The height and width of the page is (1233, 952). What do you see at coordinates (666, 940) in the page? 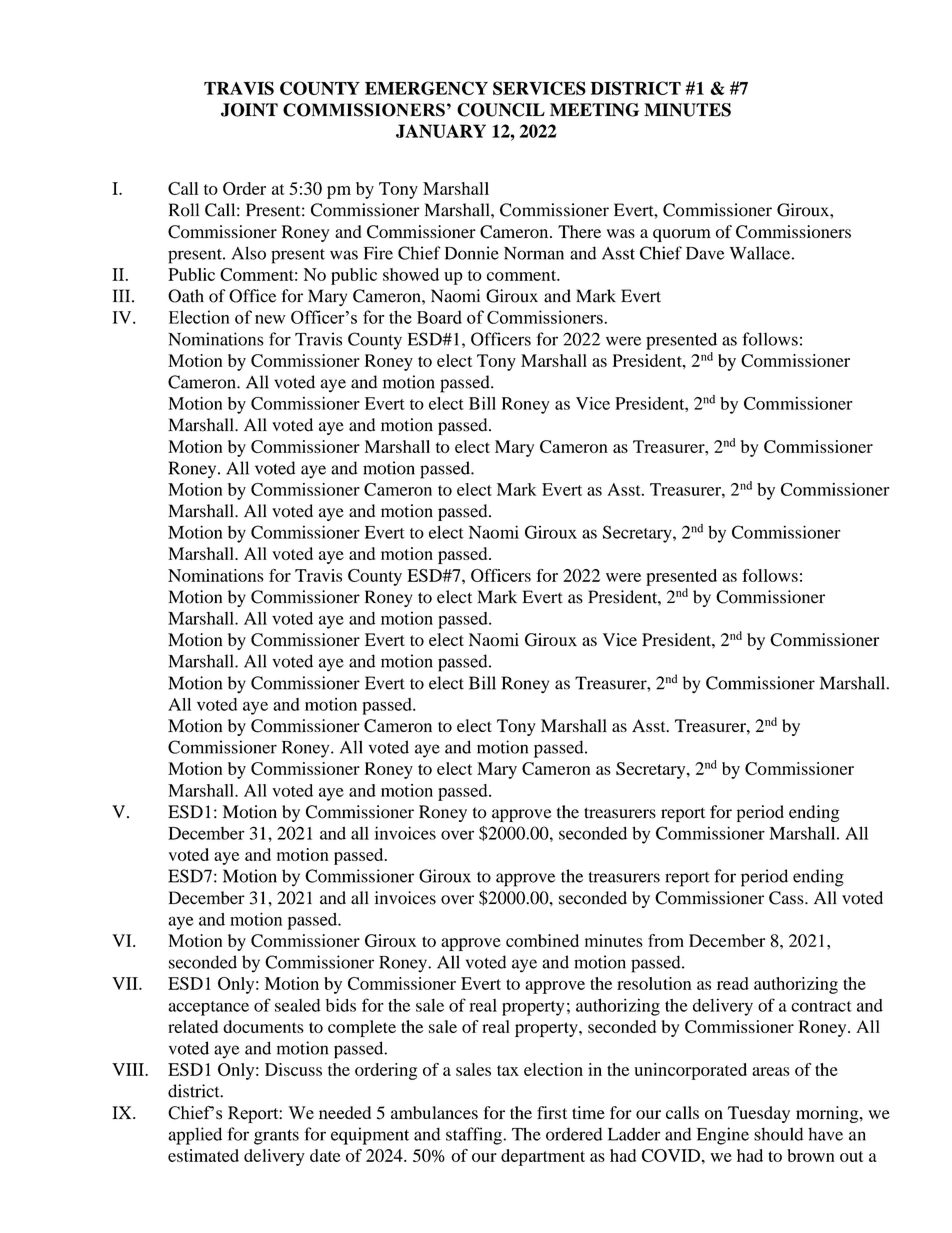
I see `from` at bounding box center [666, 940].
